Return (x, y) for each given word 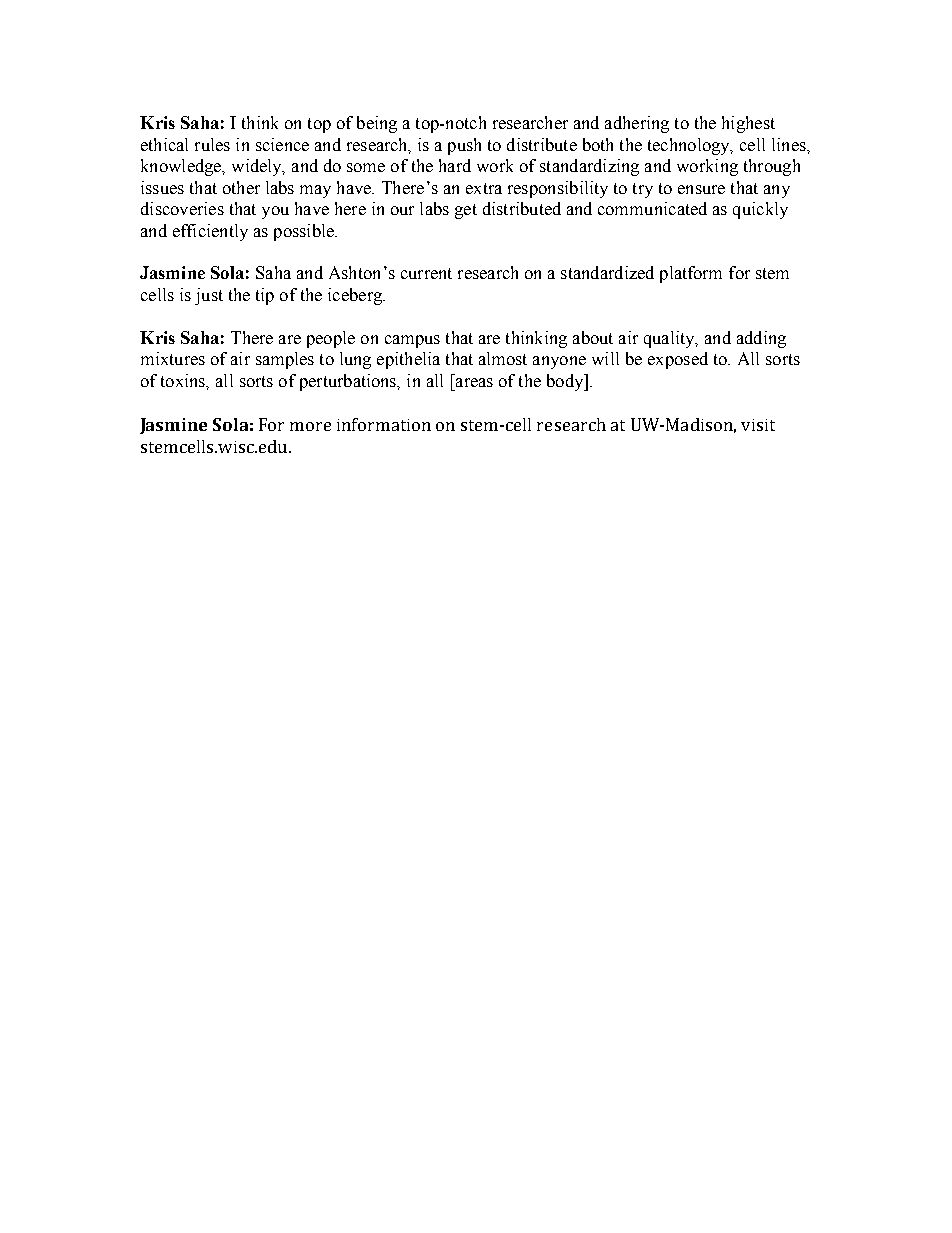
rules (212, 144)
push (464, 146)
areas (474, 382)
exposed (678, 360)
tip (265, 296)
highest (748, 124)
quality (670, 339)
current (426, 273)
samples (285, 360)
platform (691, 274)
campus (412, 341)
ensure (701, 189)
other (241, 187)
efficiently (210, 232)
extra (484, 188)
